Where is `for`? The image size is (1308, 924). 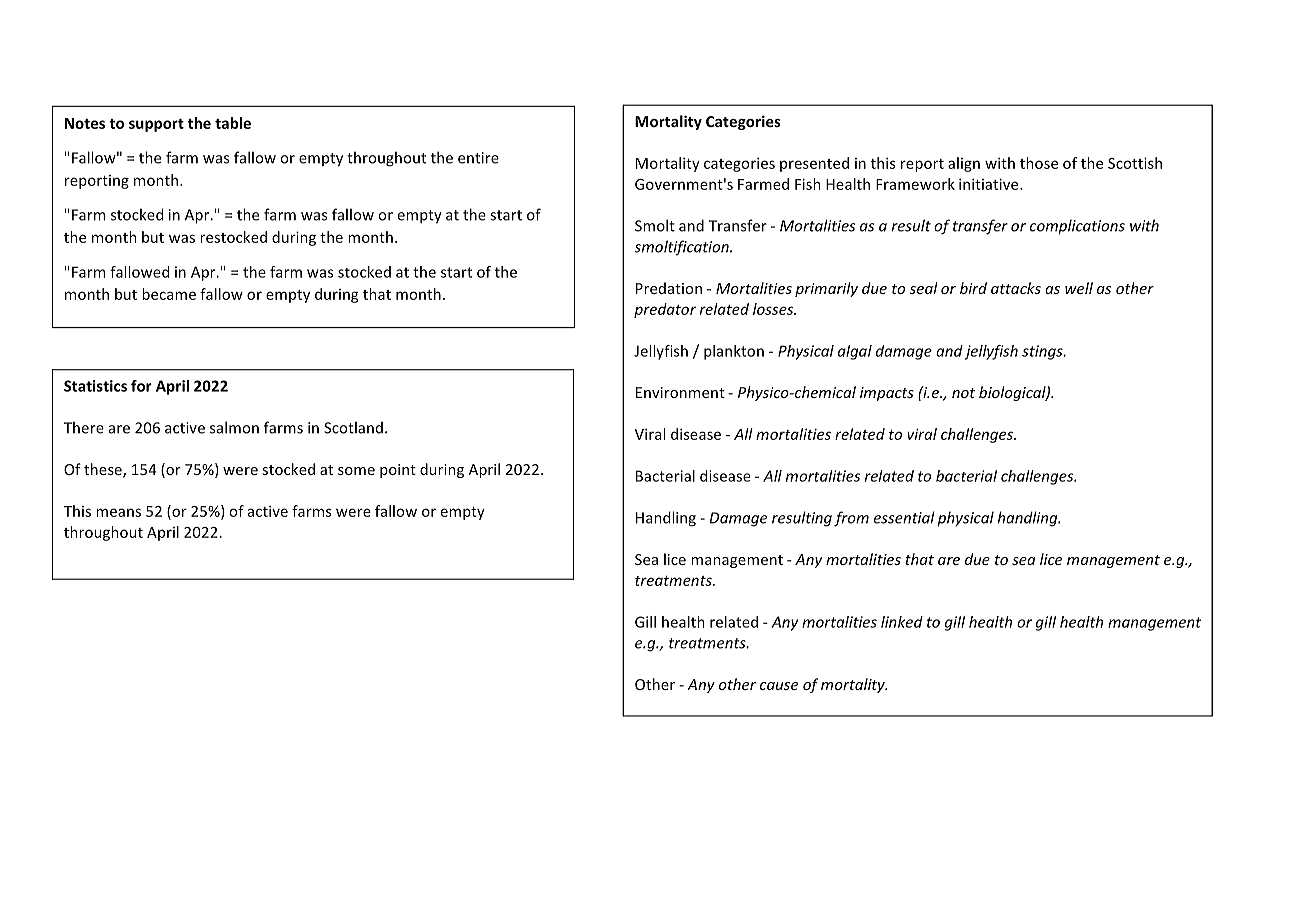 for is located at coordinates (141, 386).
